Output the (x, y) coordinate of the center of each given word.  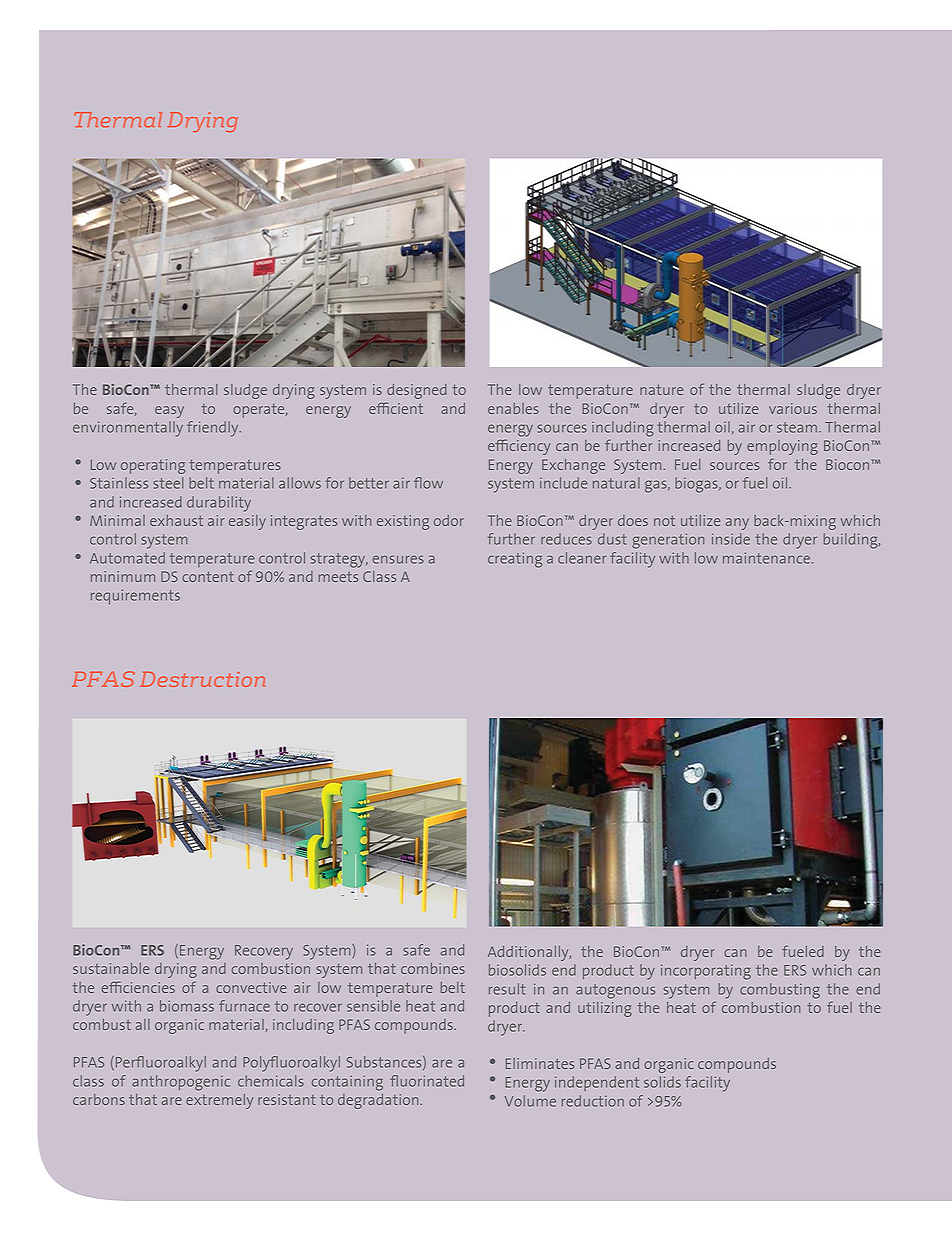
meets (338, 577)
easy (169, 412)
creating (515, 560)
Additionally (529, 953)
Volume (530, 1101)
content (208, 576)
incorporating (706, 972)
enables (513, 408)
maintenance (766, 558)
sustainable (111, 968)
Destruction (202, 679)
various (793, 408)
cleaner (582, 558)
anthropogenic (181, 1083)
